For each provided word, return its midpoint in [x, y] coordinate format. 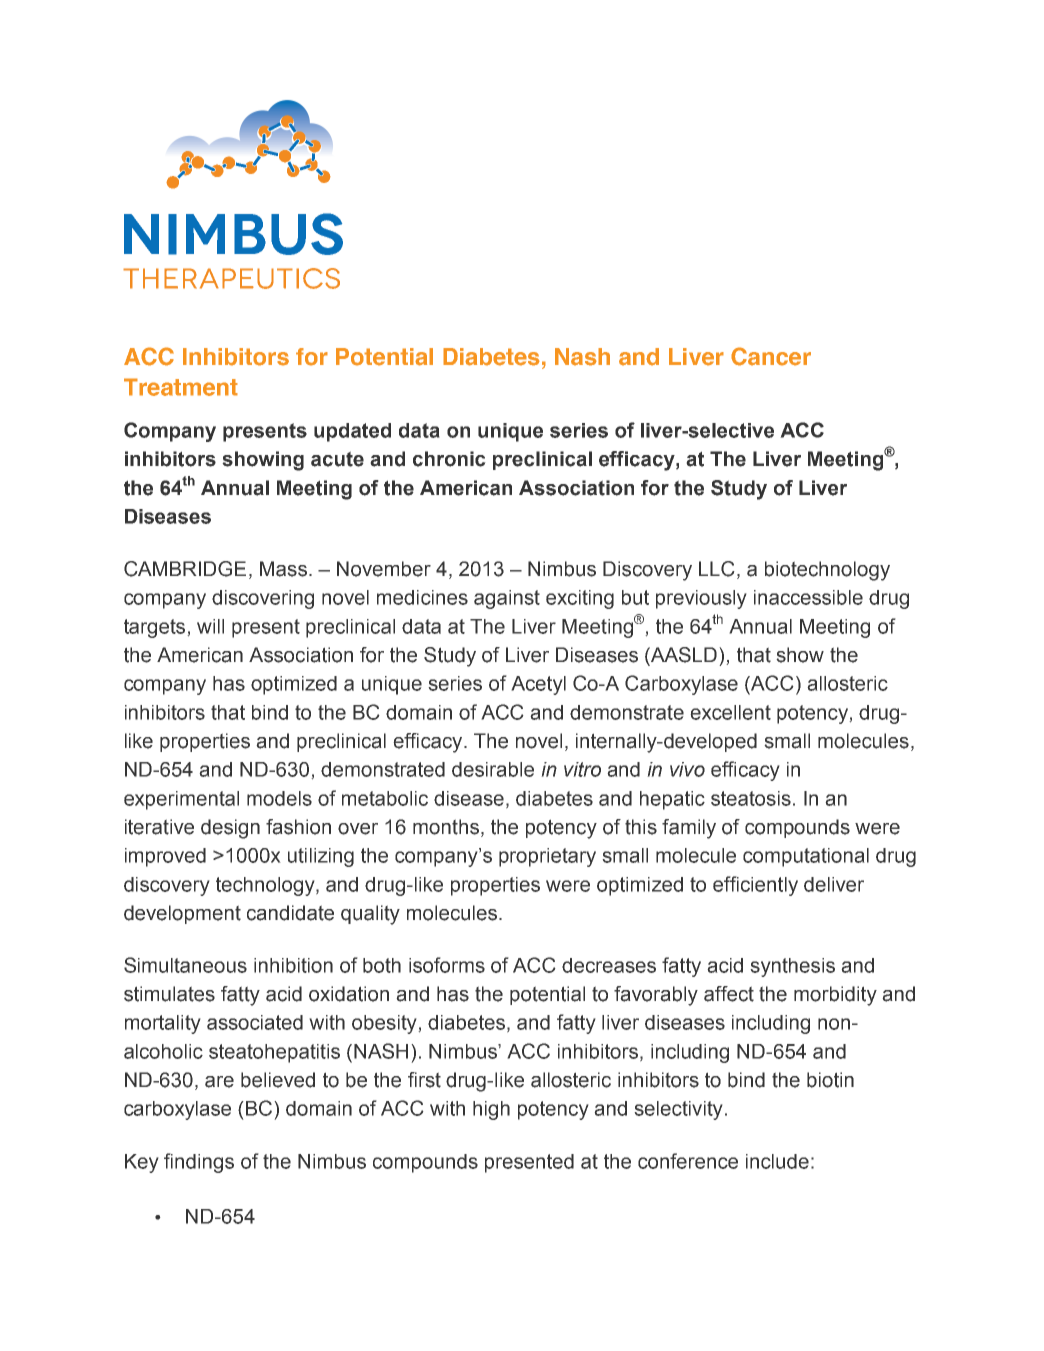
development [182, 914]
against [507, 599]
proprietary [547, 857]
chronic [449, 459]
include [777, 1161]
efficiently [755, 886]
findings [199, 1163]
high [491, 1110]
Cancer [771, 356]
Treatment [181, 387]
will [210, 626]
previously [701, 599]
